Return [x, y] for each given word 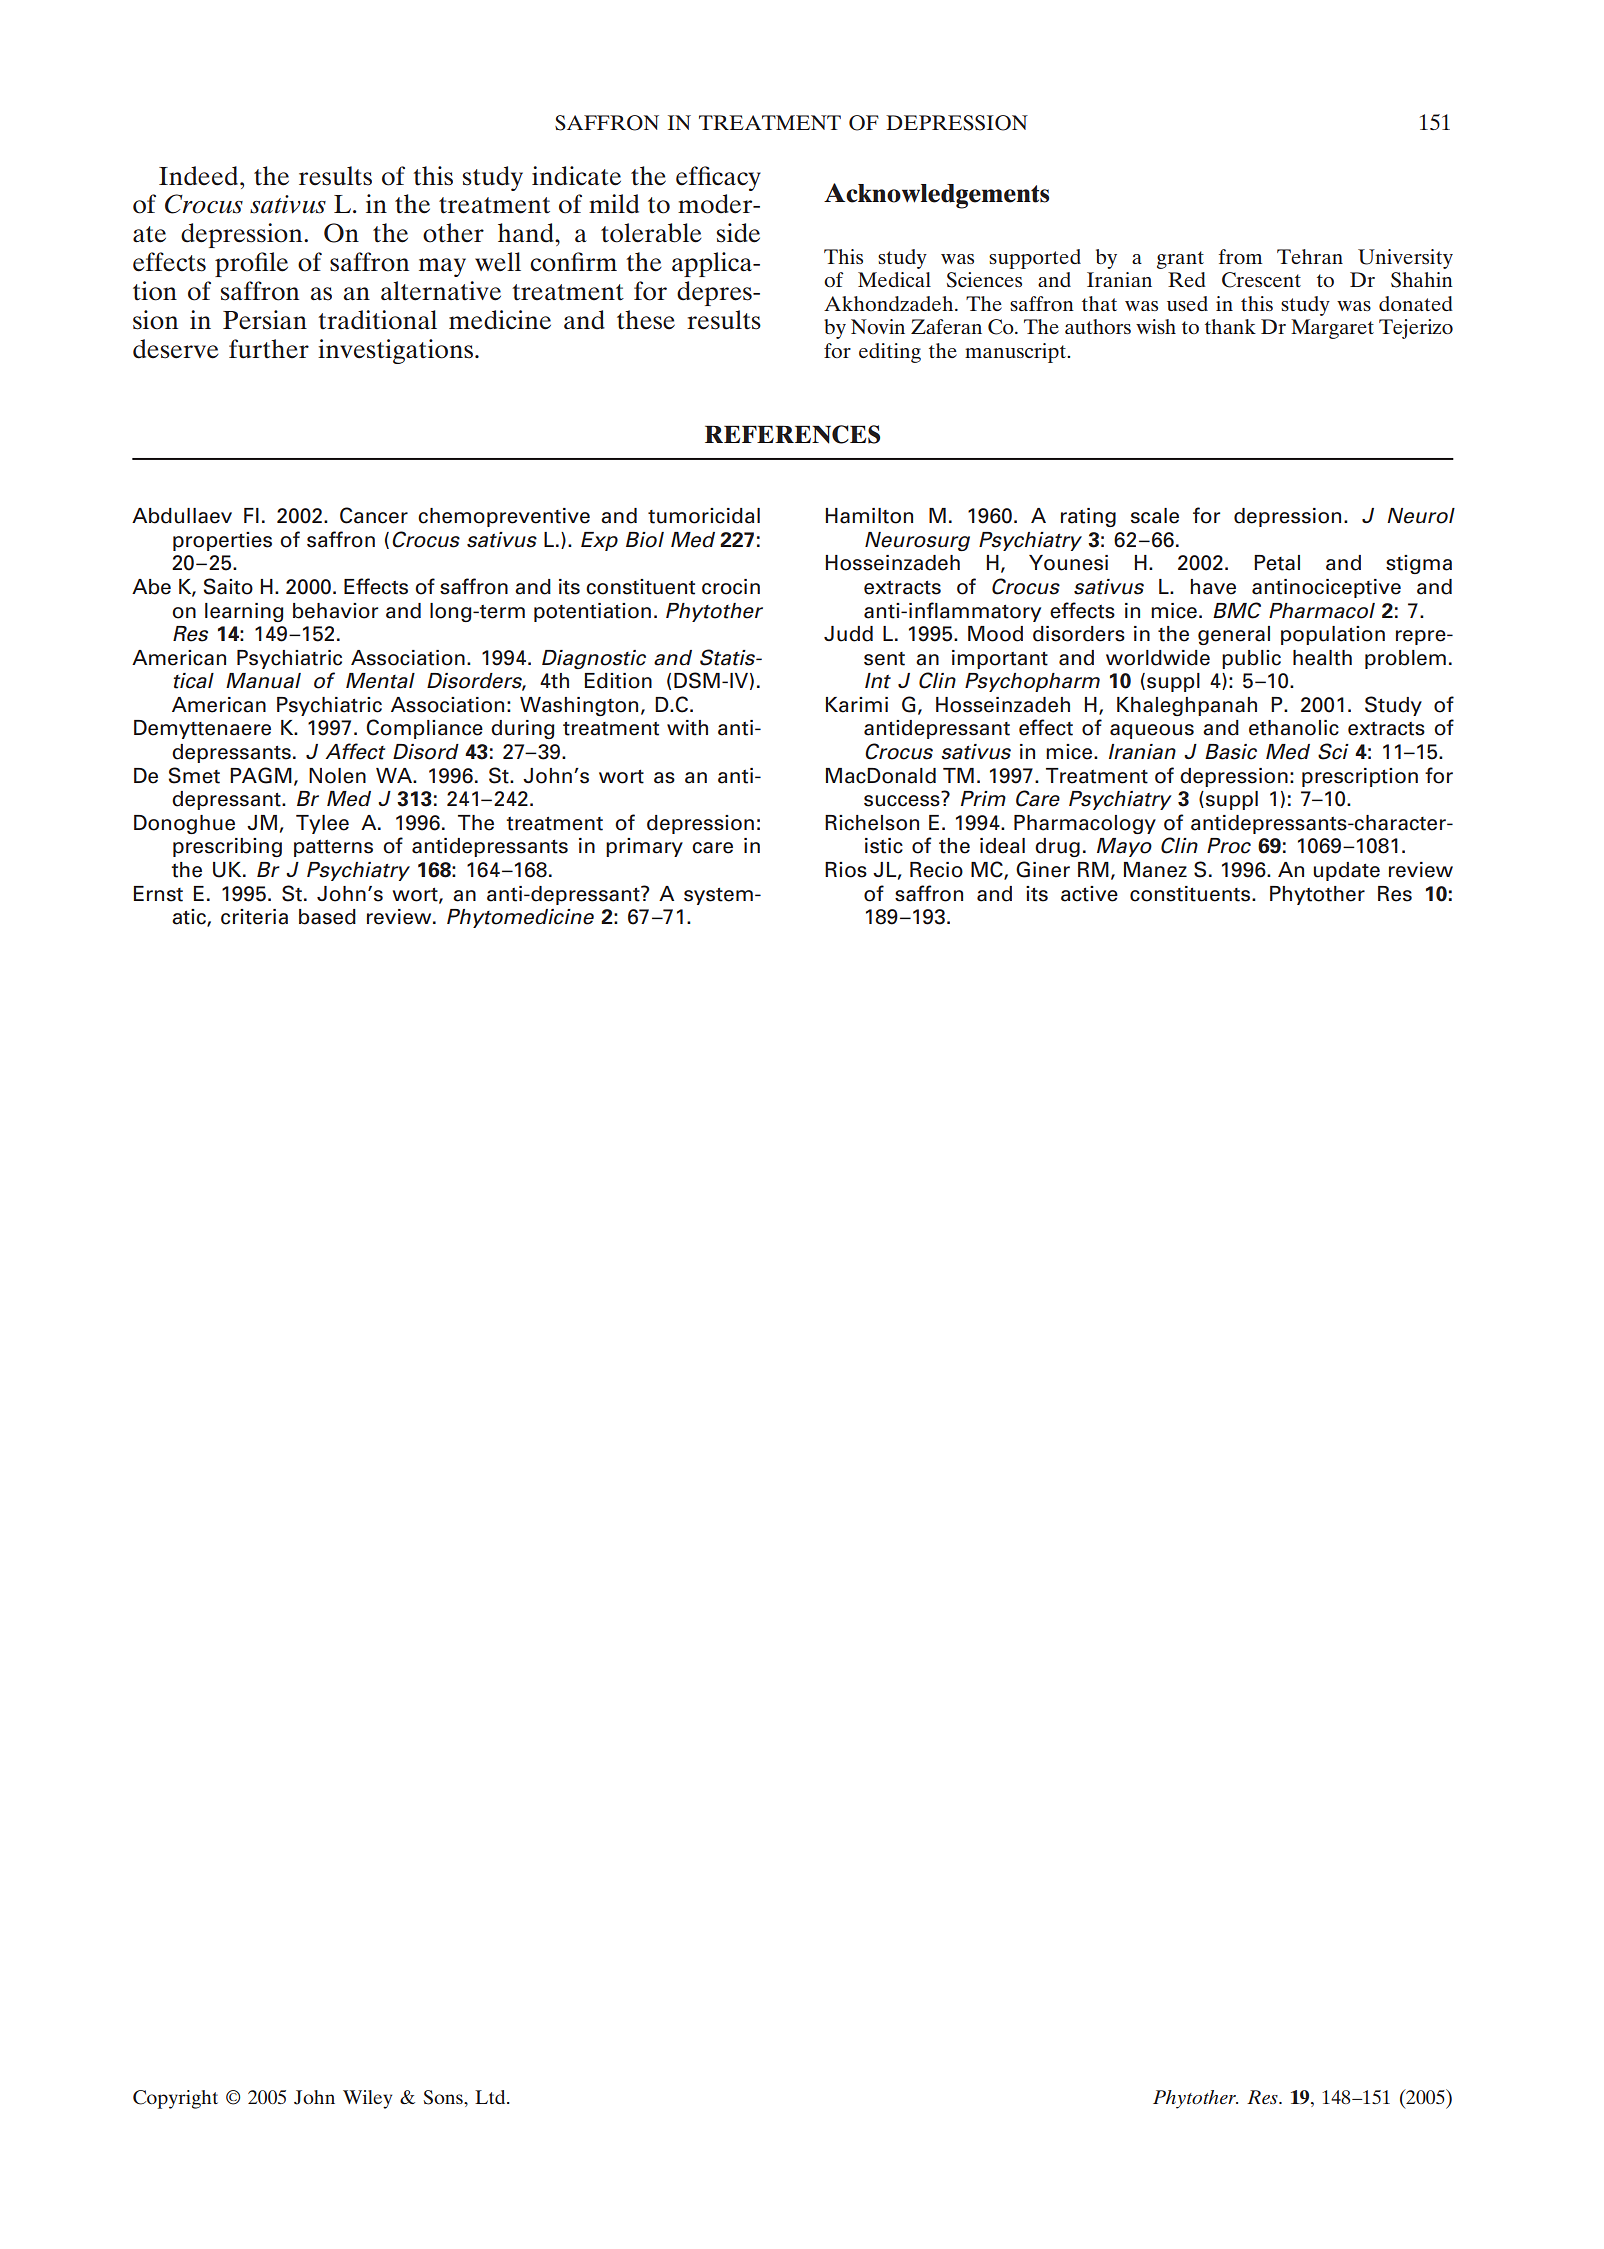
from [1240, 256]
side [738, 233]
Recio [936, 870]
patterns [333, 848]
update [1347, 871]
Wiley [367, 2099]
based [327, 917]
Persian [265, 320]
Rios [846, 870]
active [1089, 894]
